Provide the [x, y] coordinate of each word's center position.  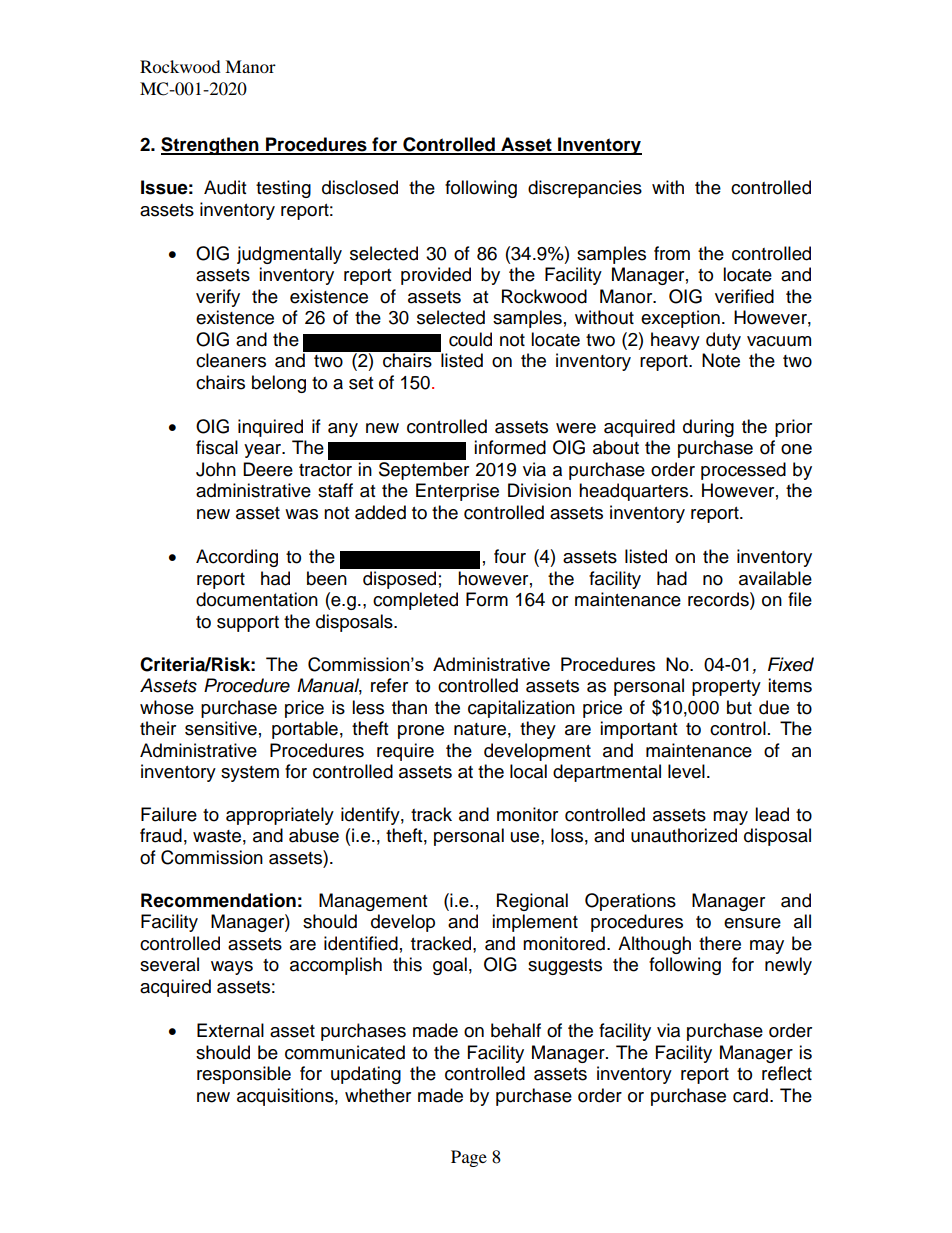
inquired [270, 428]
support [248, 624]
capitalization [521, 709]
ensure [752, 923]
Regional [532, 902]
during [708, 428]
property [726, 688]
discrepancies [585, 189]
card [750, 1095]
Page [469, 1158]
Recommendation [218, 900]
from [672, 253]
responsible [244, 1075]
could [470, 339]
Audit [225, 187]
